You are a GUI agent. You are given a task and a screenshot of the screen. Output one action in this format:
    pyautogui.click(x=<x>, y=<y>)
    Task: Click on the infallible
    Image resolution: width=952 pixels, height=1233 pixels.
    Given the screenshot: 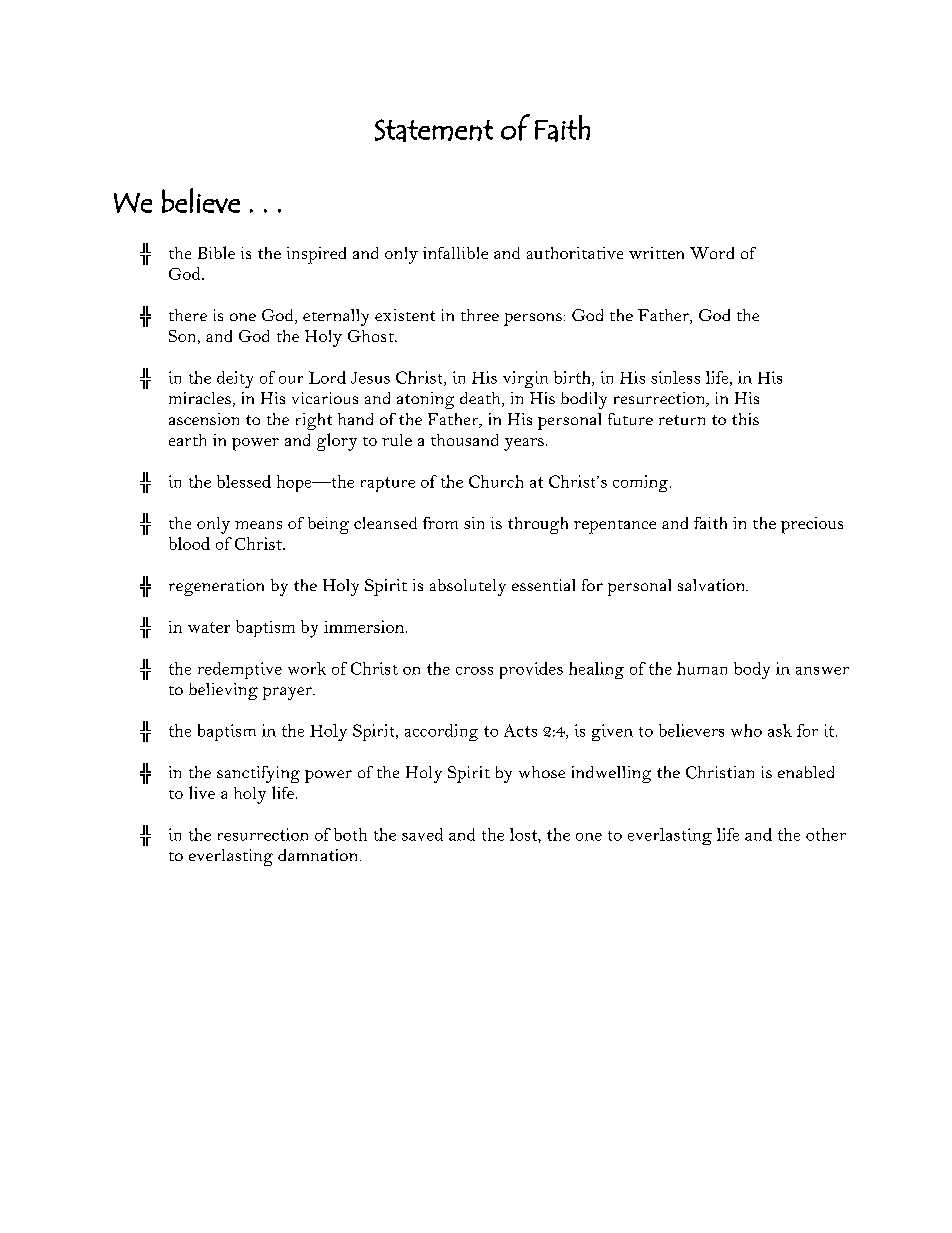 What is the action you would take?
    pyautogui.click(x=455, y=253)
